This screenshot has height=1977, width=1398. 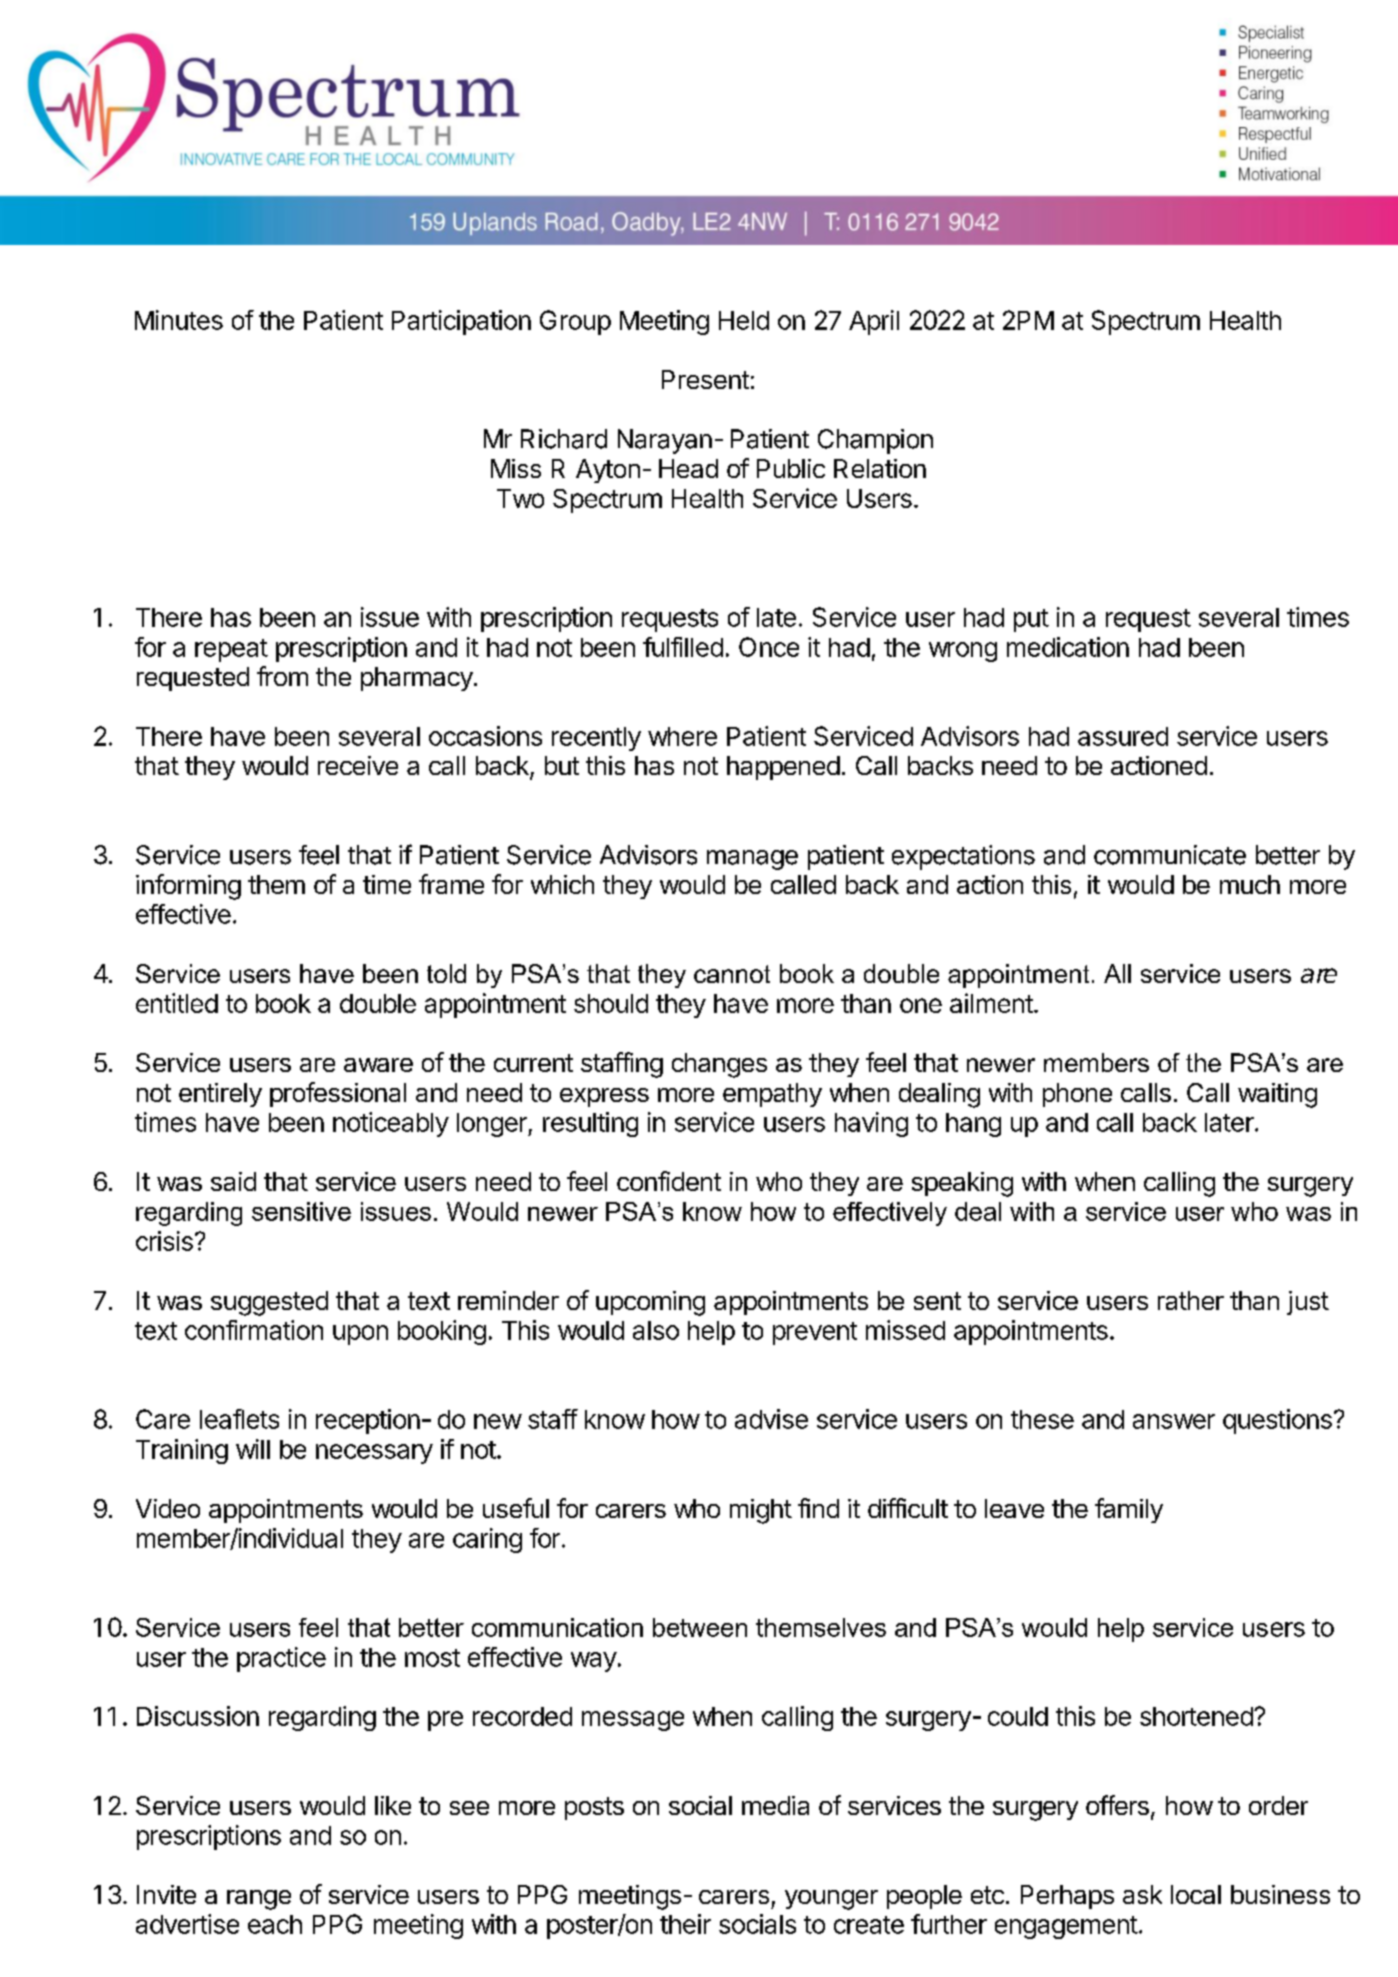 I want to click on empathy, so click(x=772, y=1095).
